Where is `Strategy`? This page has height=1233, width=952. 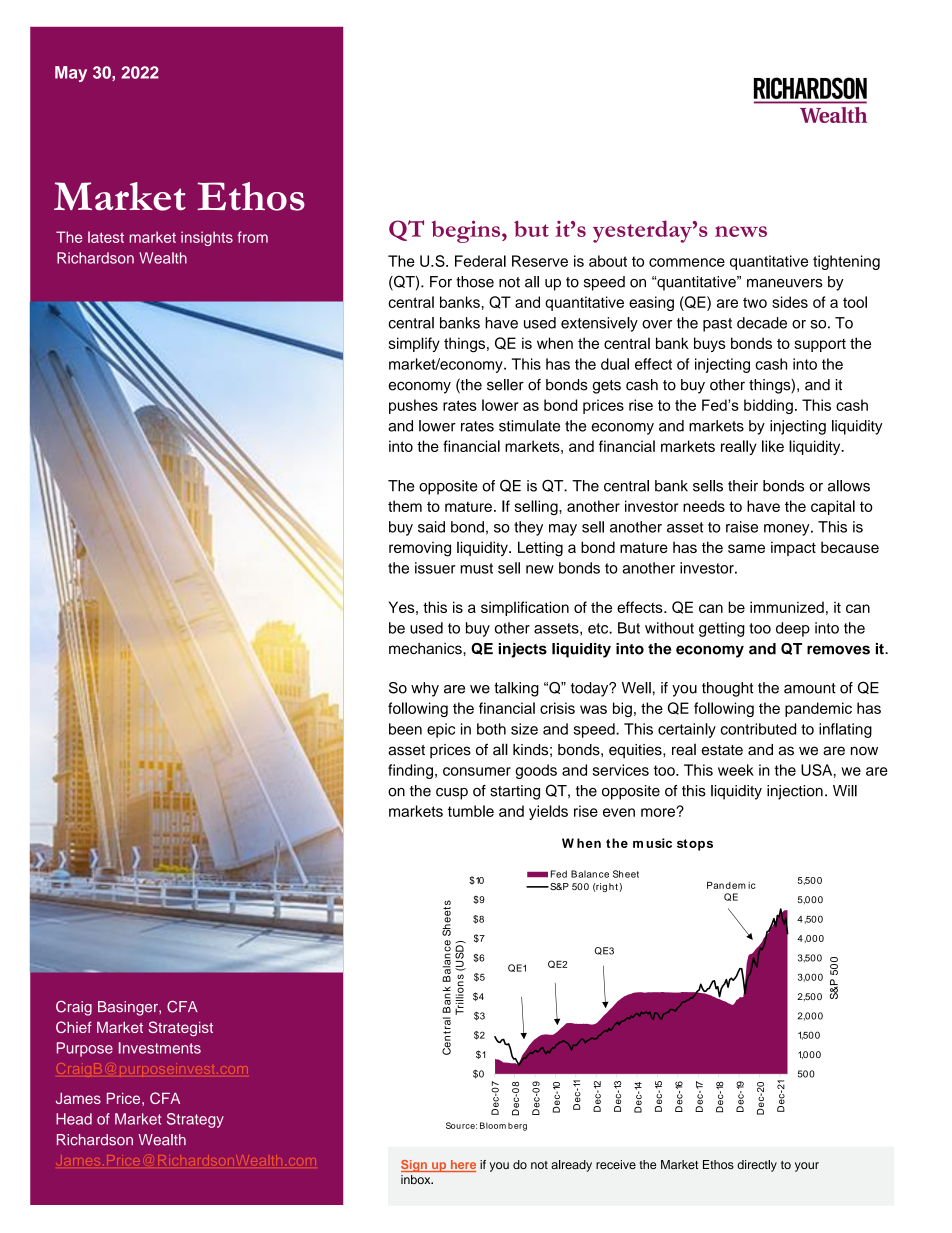 Strategy is located at coordinates (195, 1120).
